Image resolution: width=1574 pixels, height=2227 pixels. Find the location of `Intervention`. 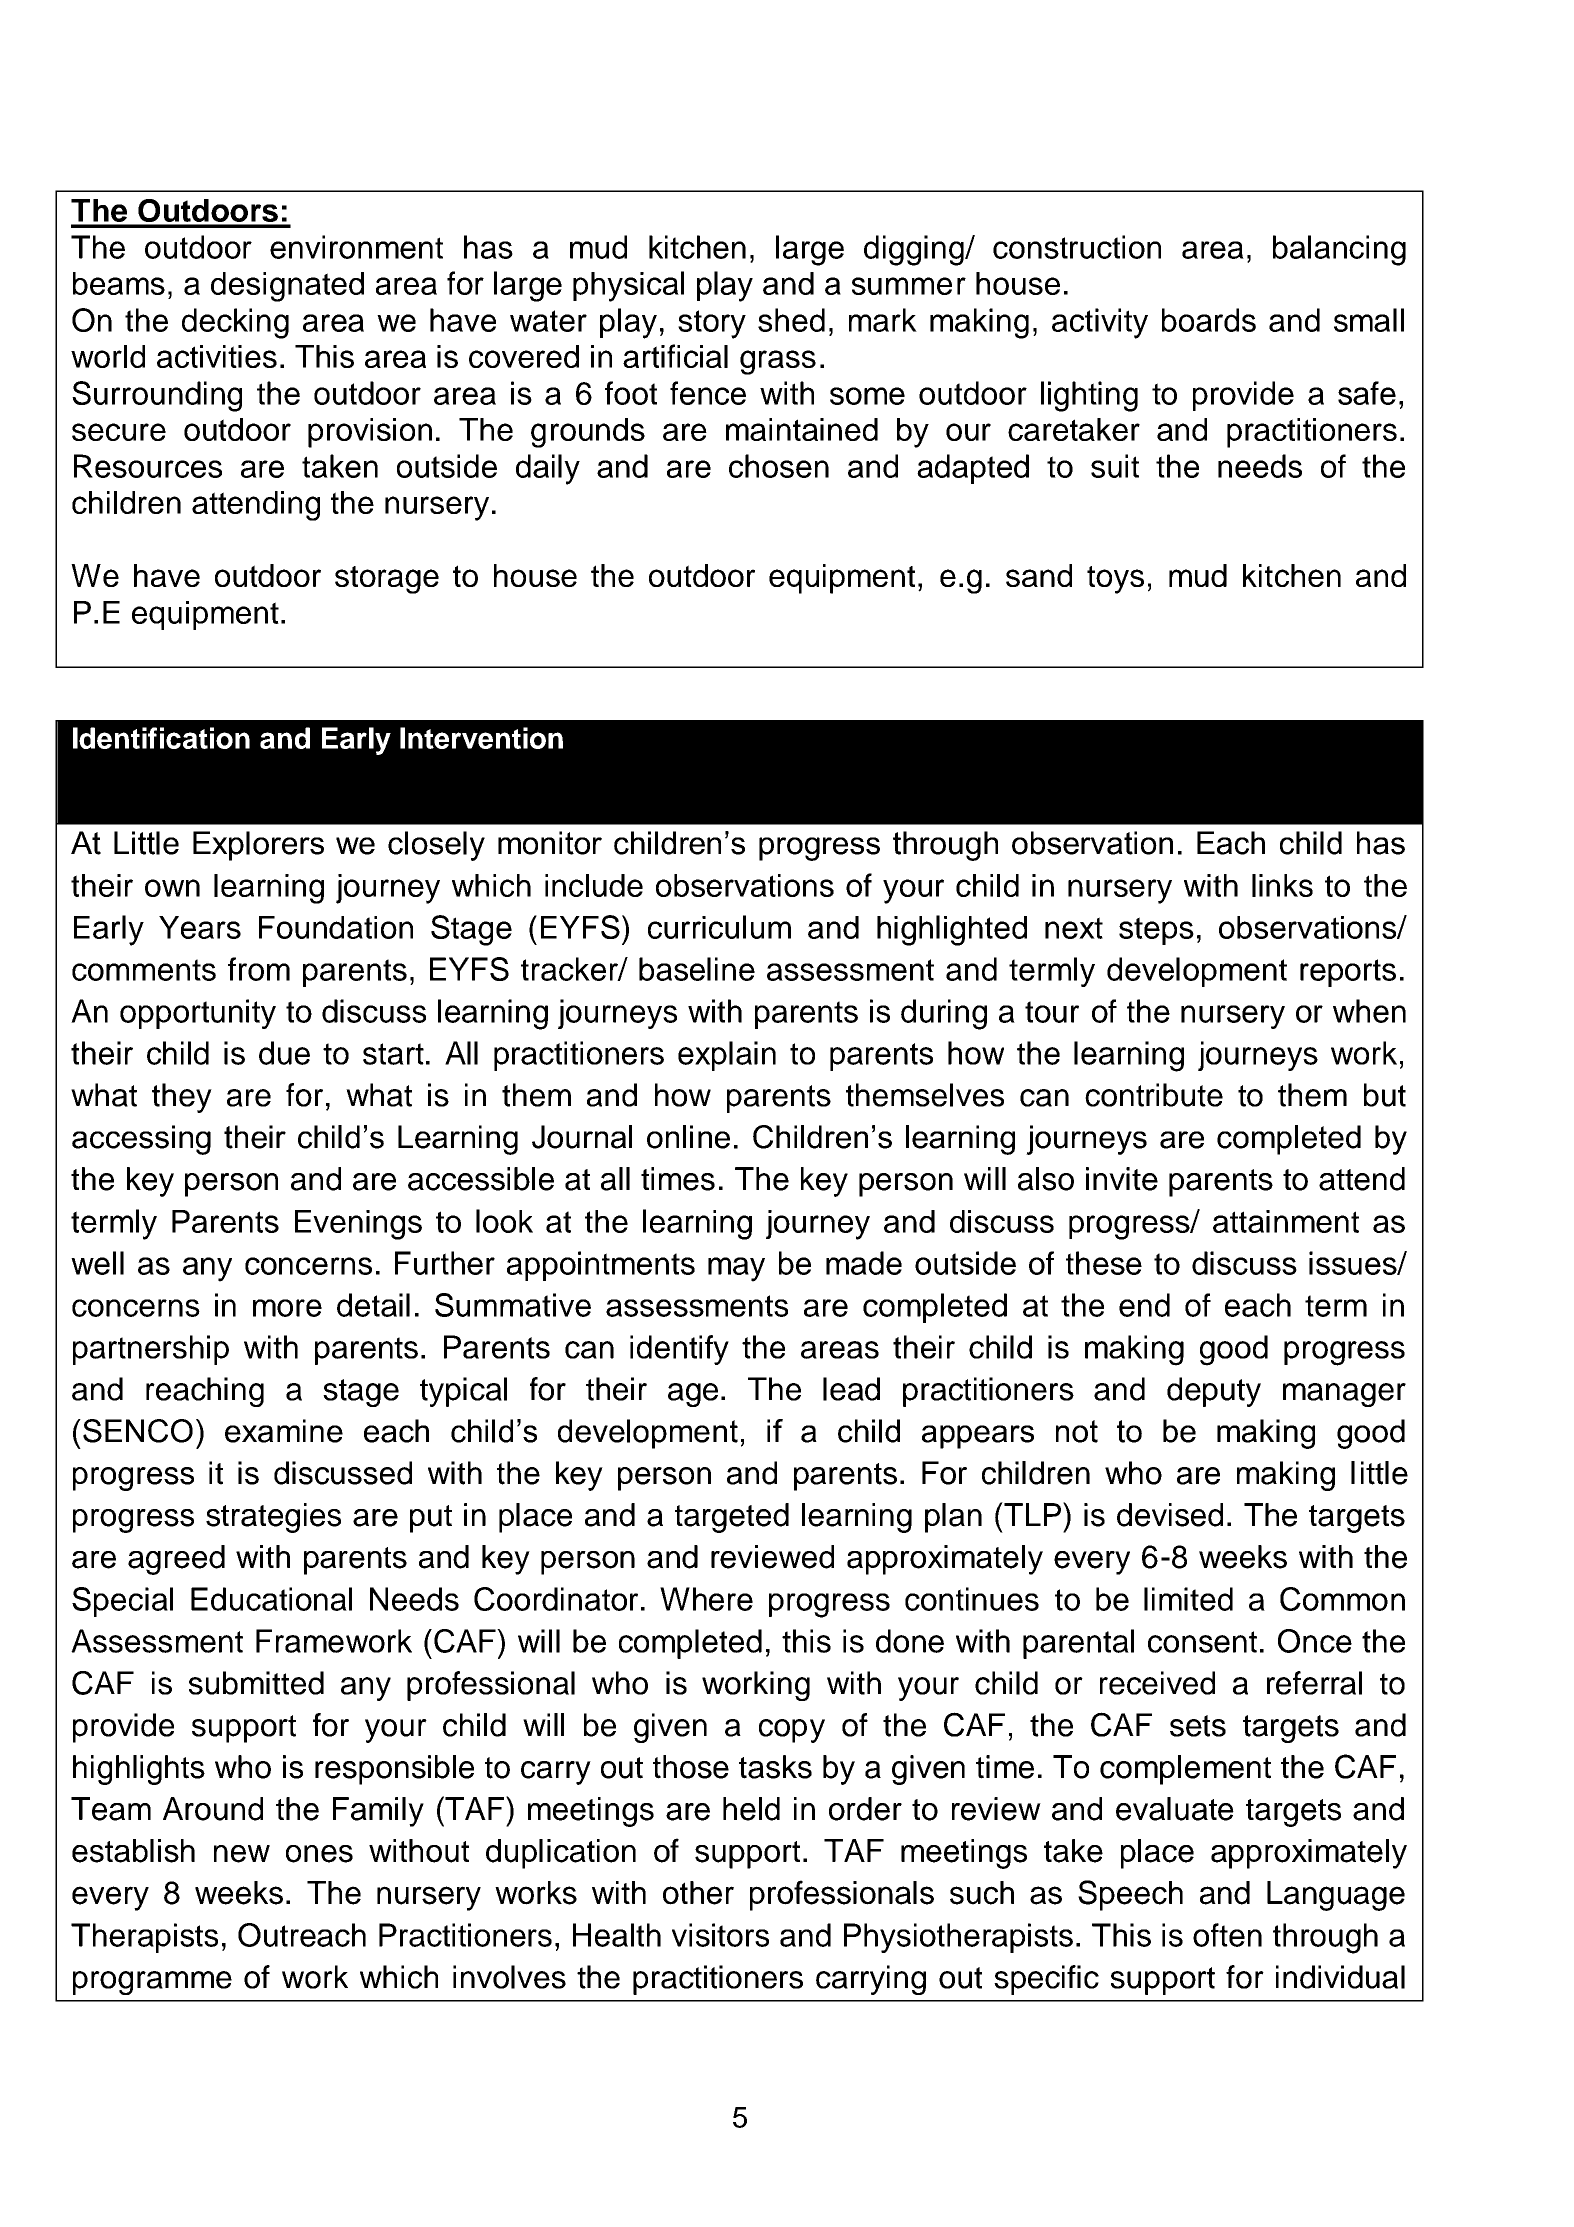

Intervention is located at coordinates (481, 738).
